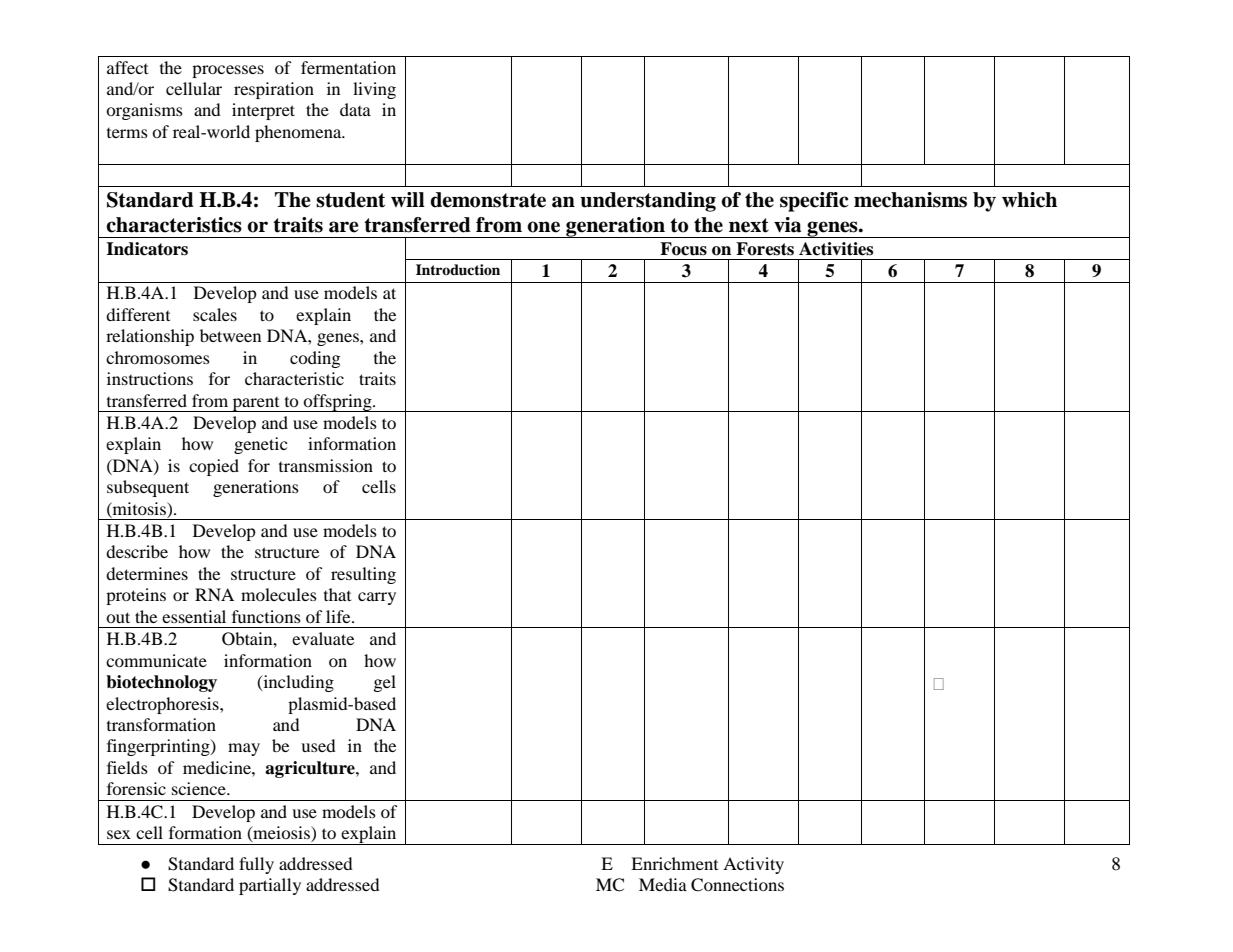 The width and height of the image is (1233, 952). I want to click on processes, so click(228, 71).
